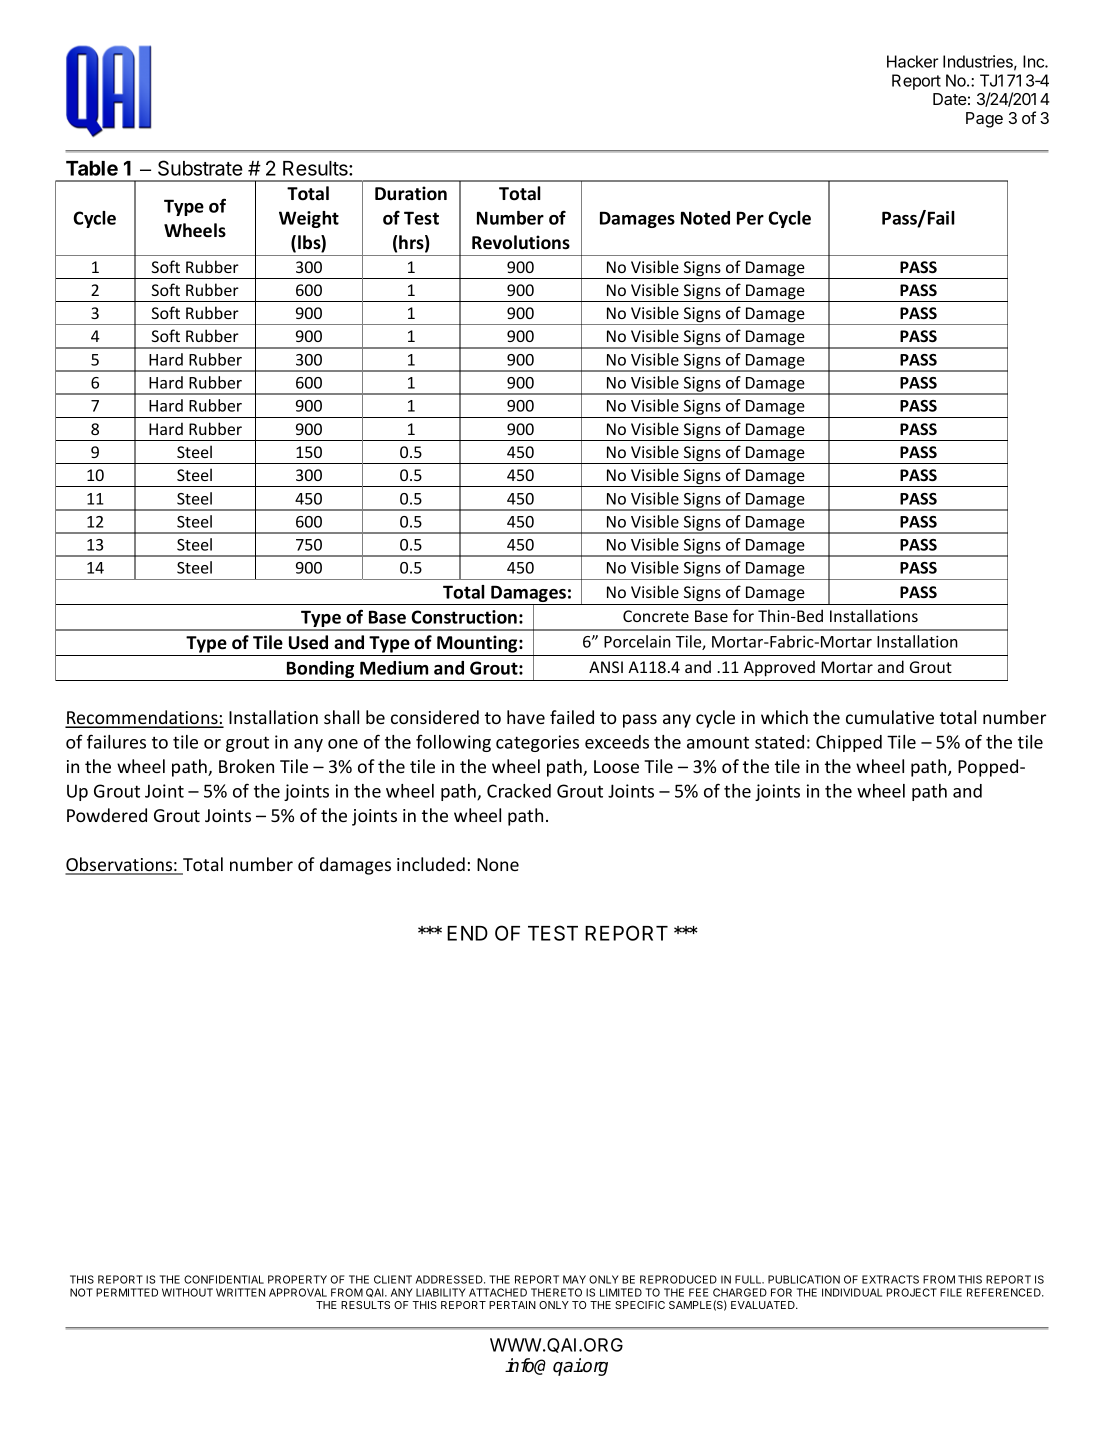 The height and width of the document is (1442, 1114). What do you see at coordinates (521, 242) in the document?
I see `Revolutions` at bounding box center [521, 242].
